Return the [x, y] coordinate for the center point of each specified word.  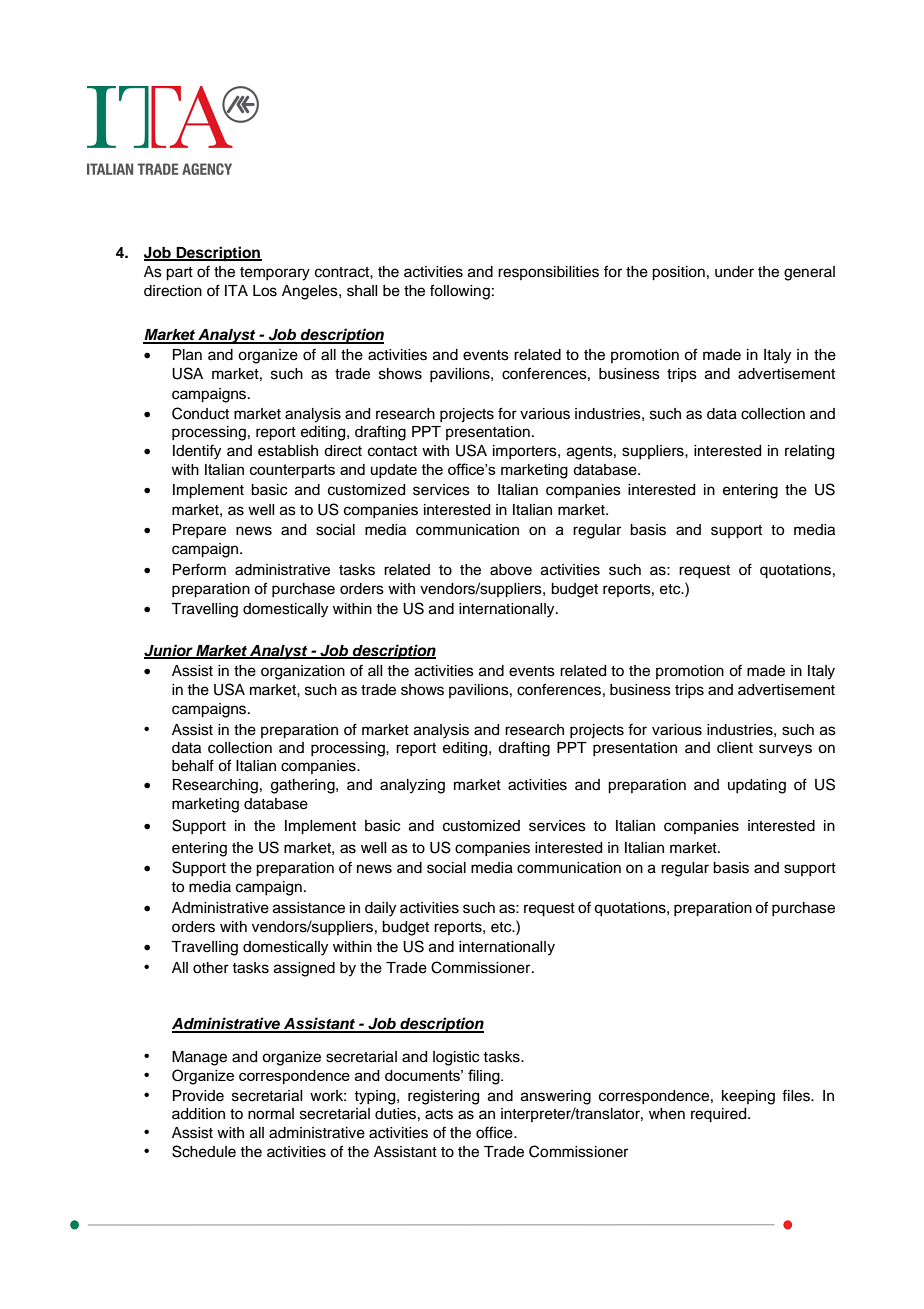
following [460, 292]
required [720, 1115]
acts [439, 1114]
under [734, 272]
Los [265, 291]
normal [271, 1114]
